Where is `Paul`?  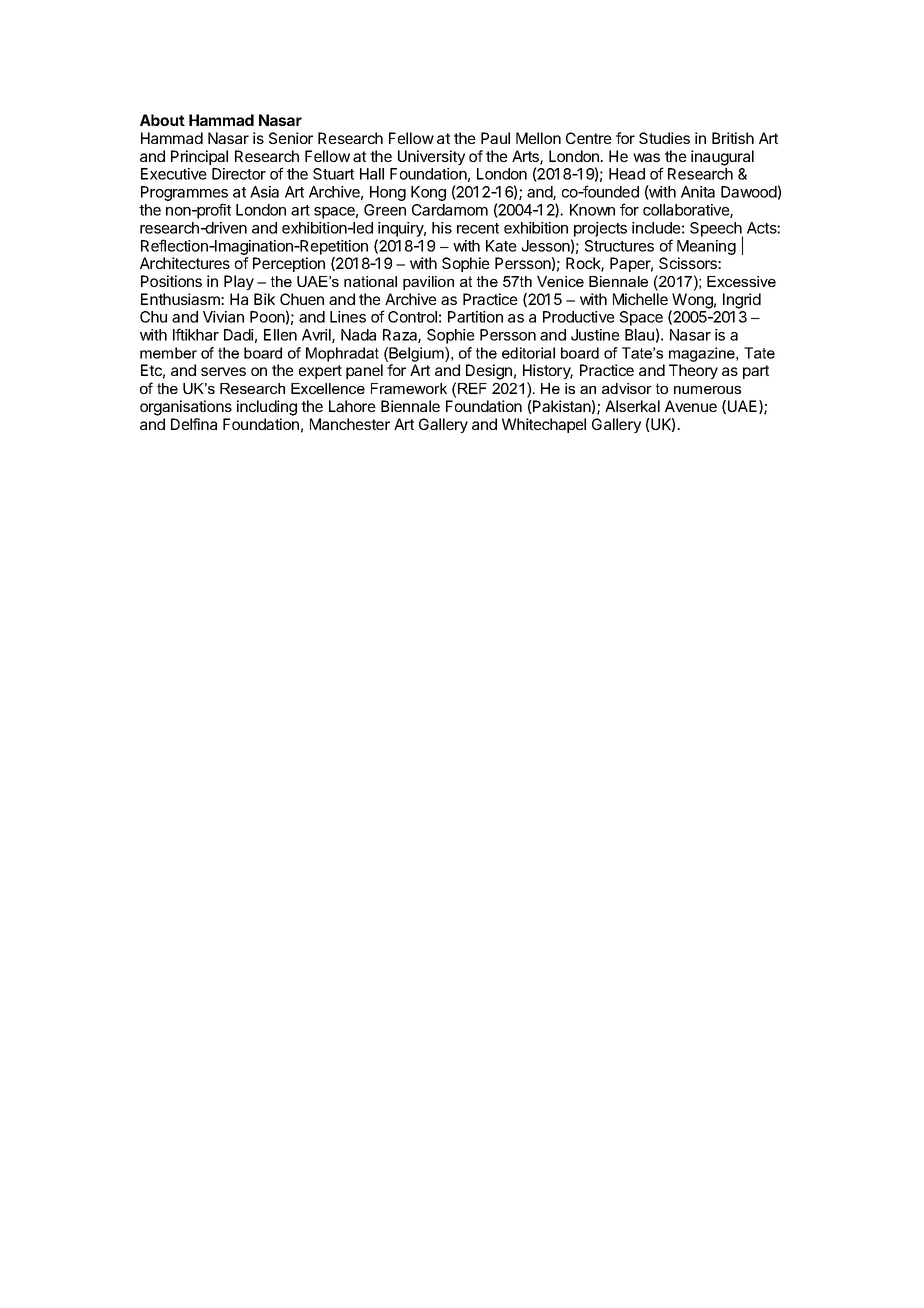
Paul is located at coordinates (495, 138).
